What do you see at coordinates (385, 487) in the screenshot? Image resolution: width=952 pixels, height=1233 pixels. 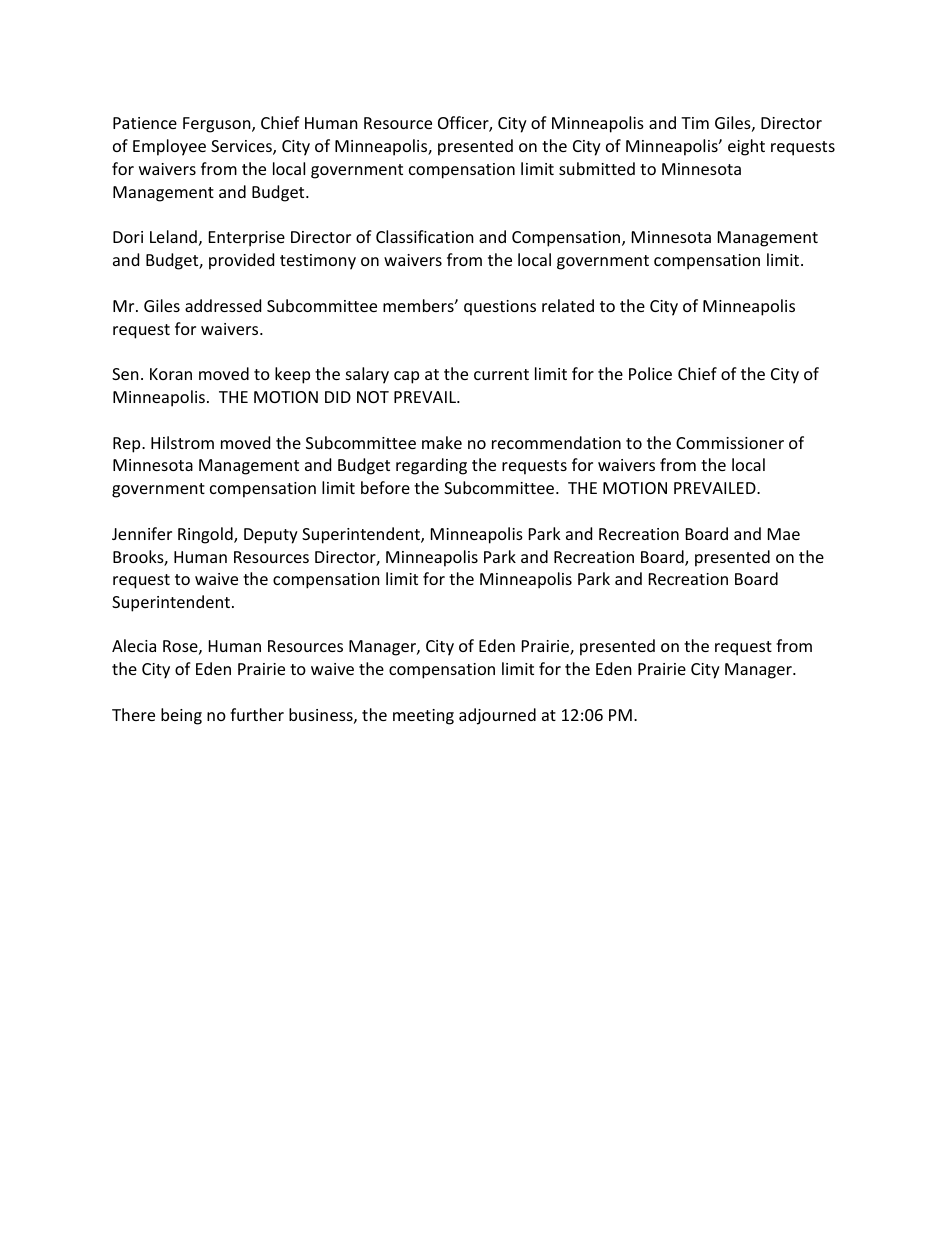 I see `before` at bounding box center [385, 487].
